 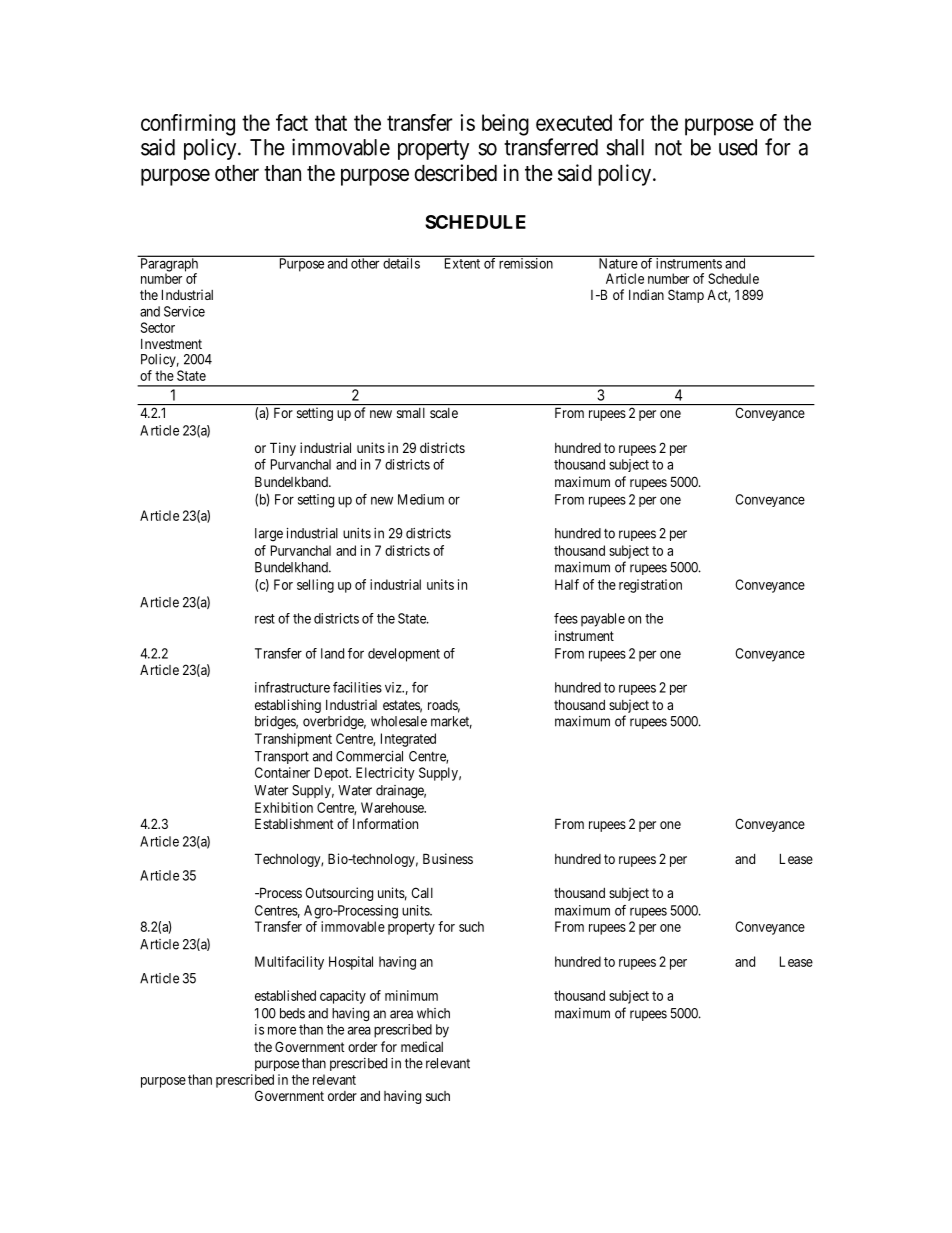 What do you see at coordinates (265, 619) in the screenshot?
I see `rest` at bounding box center [265, 619].
